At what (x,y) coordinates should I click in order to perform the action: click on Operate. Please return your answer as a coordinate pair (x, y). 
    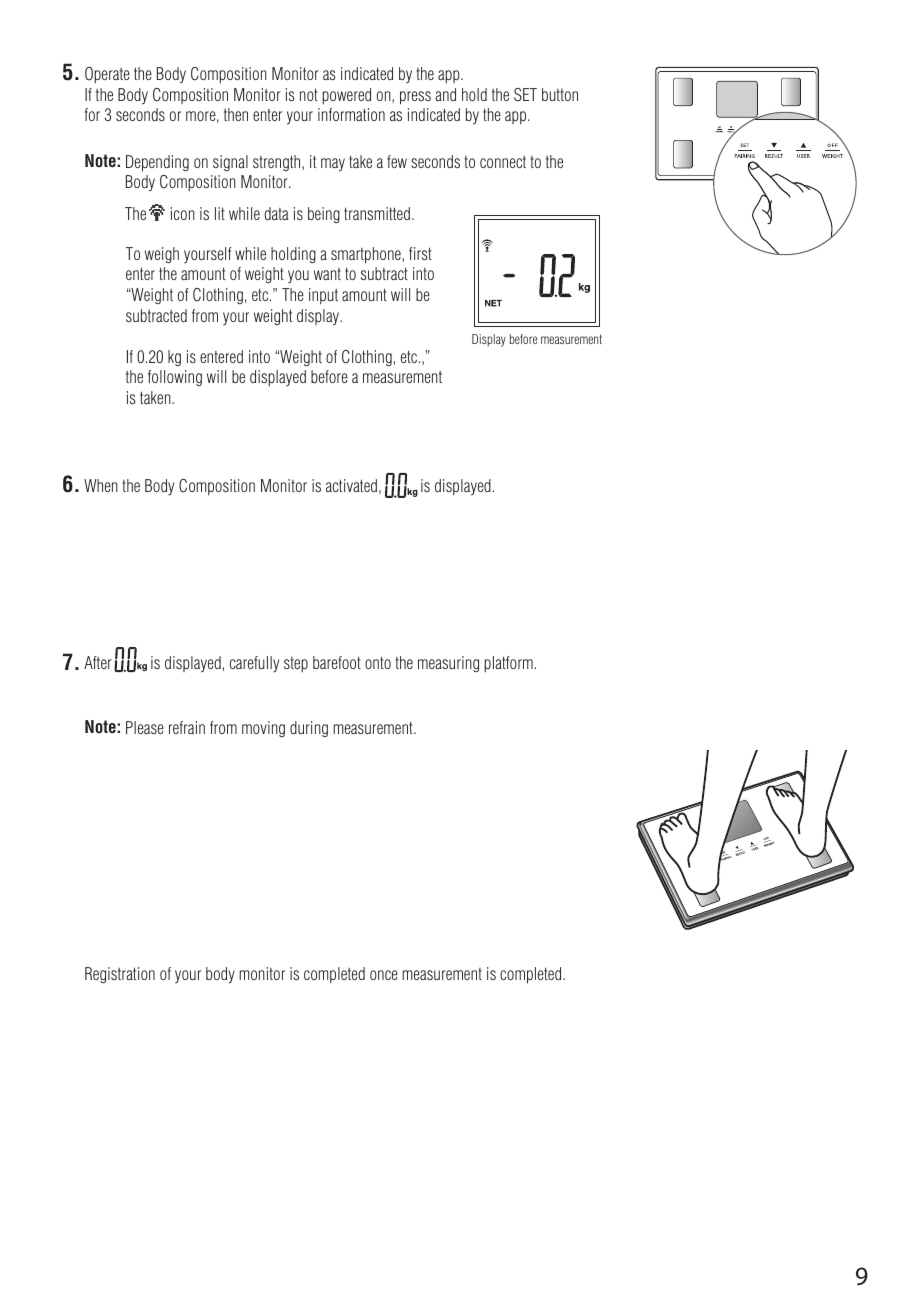
    Looking at the image, I should click on (107, 75).
